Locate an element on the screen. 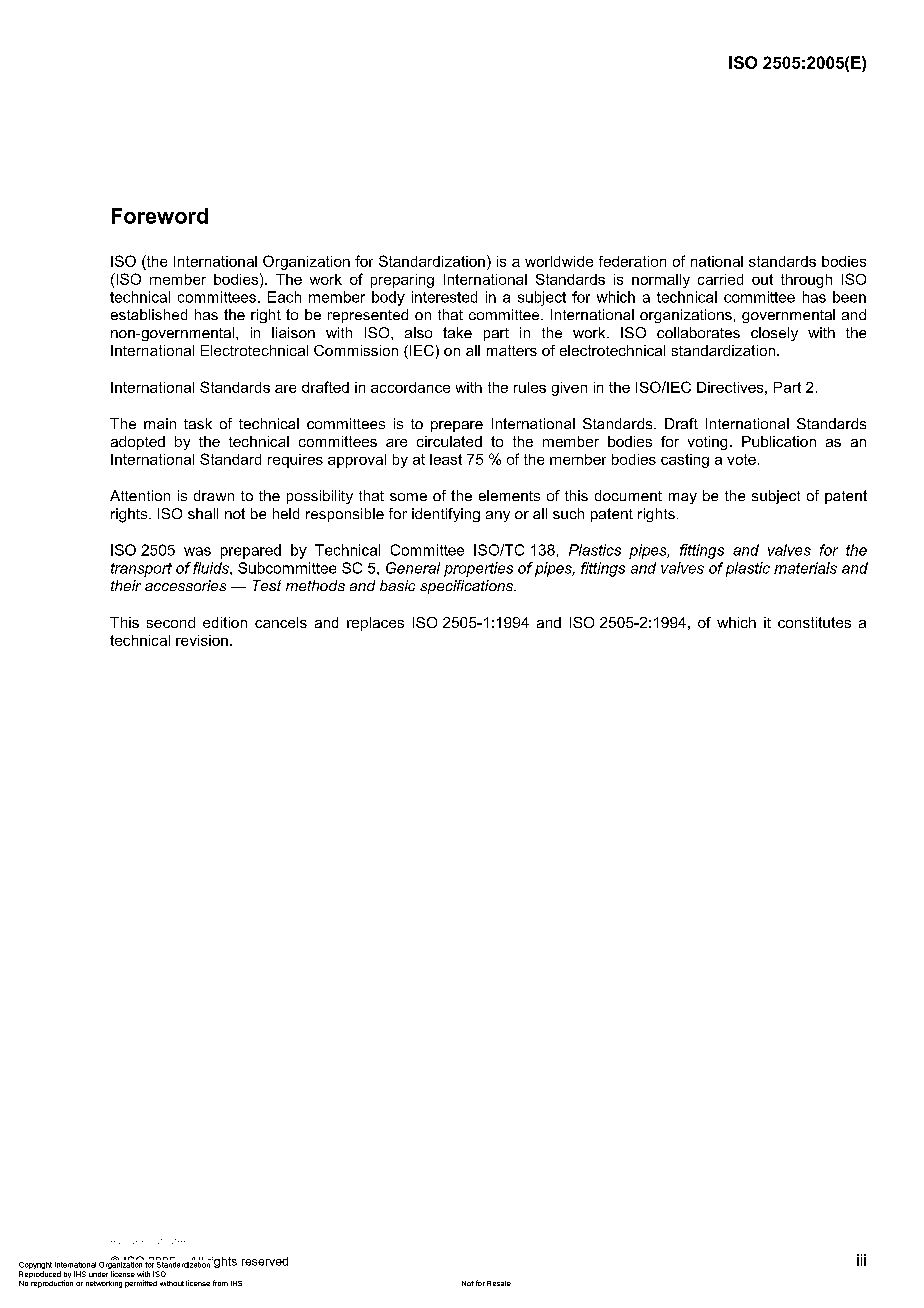 Image resolution: width=924 pixels, height=1308 pixels. Foreword is located at coordinates (160, 216).
